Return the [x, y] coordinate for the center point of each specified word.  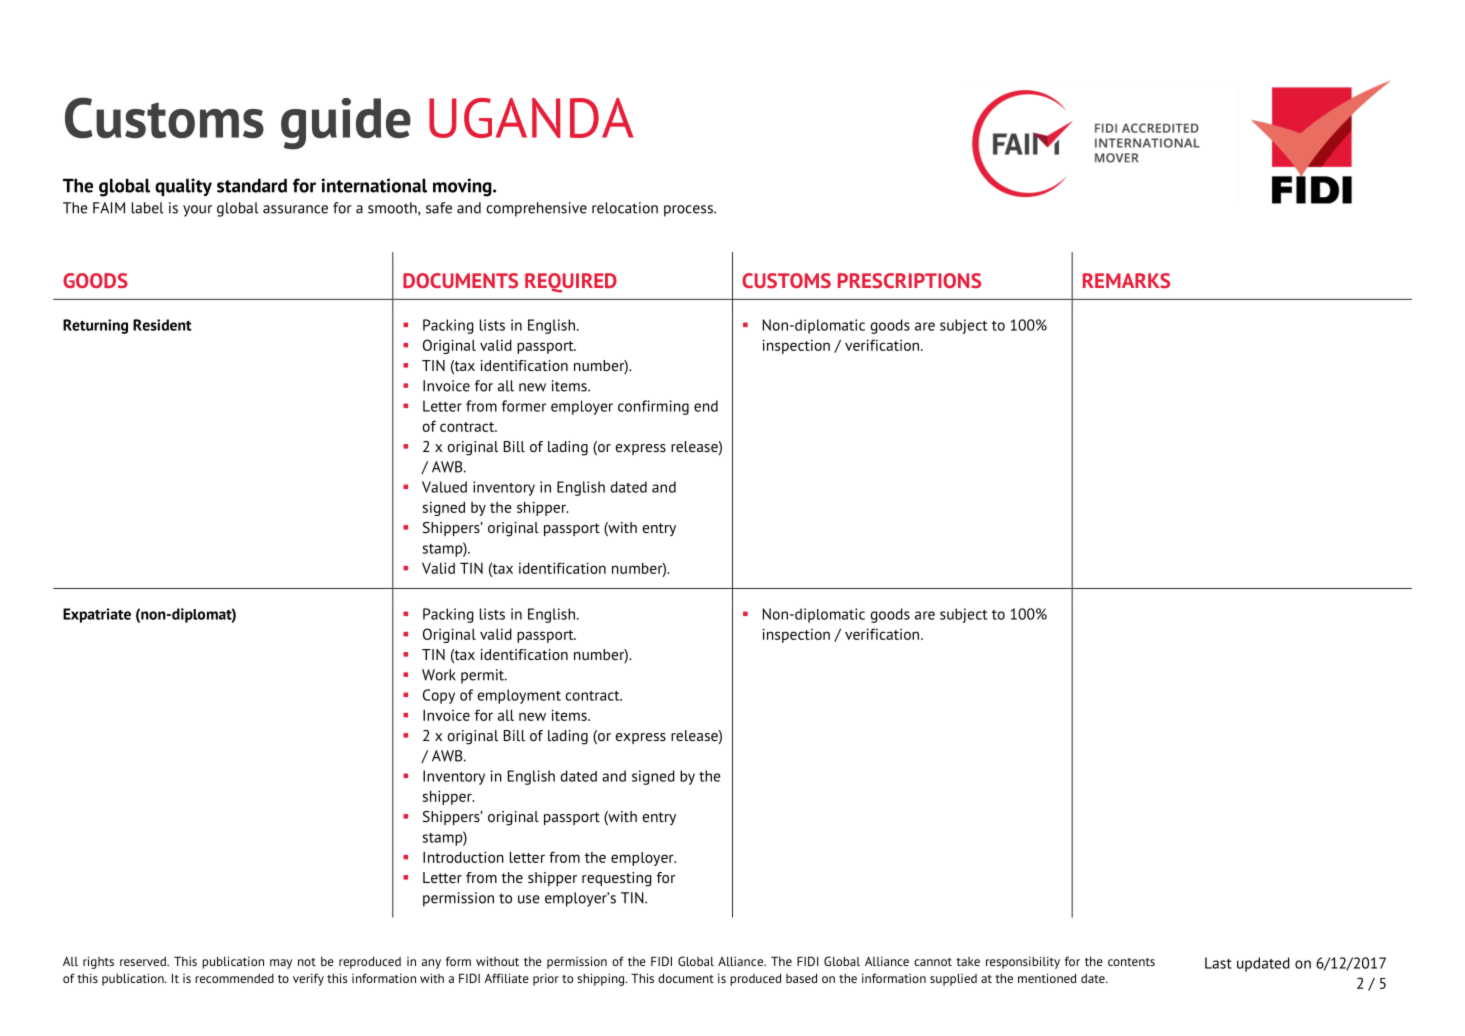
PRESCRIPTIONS [909, 280]
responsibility [1023, 962]
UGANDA [531, 118]
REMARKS [1126, 280]
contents [1131, 962]
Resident [162, 325]
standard [252, 185]
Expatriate [97, 615]
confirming [653, 407]
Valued [444, 487]
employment [519, 696]
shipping [602, 979]
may [281, 964]
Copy [439, 696]
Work [439, 675]
